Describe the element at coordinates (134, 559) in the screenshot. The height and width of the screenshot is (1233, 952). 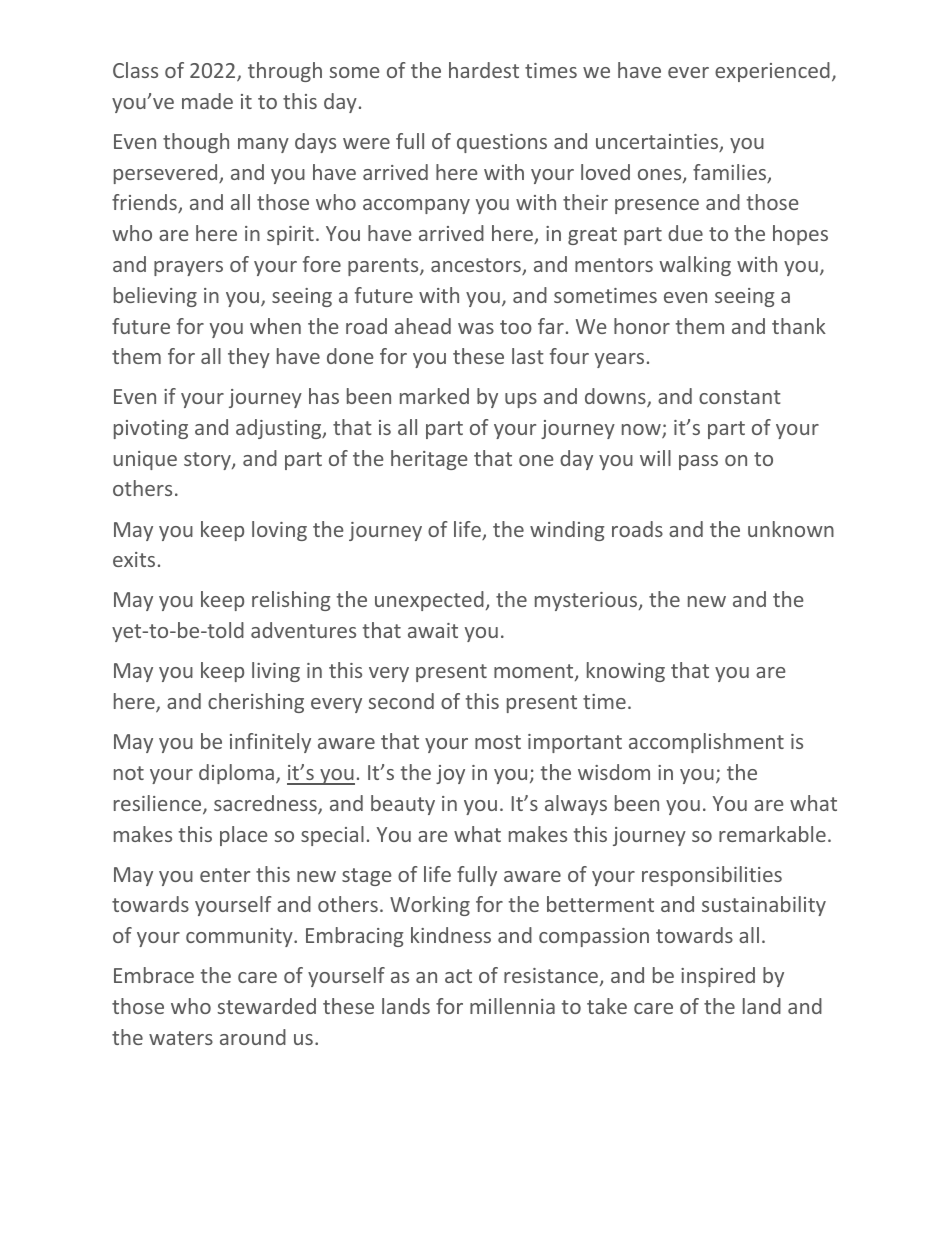
I see `exits` at that location.
